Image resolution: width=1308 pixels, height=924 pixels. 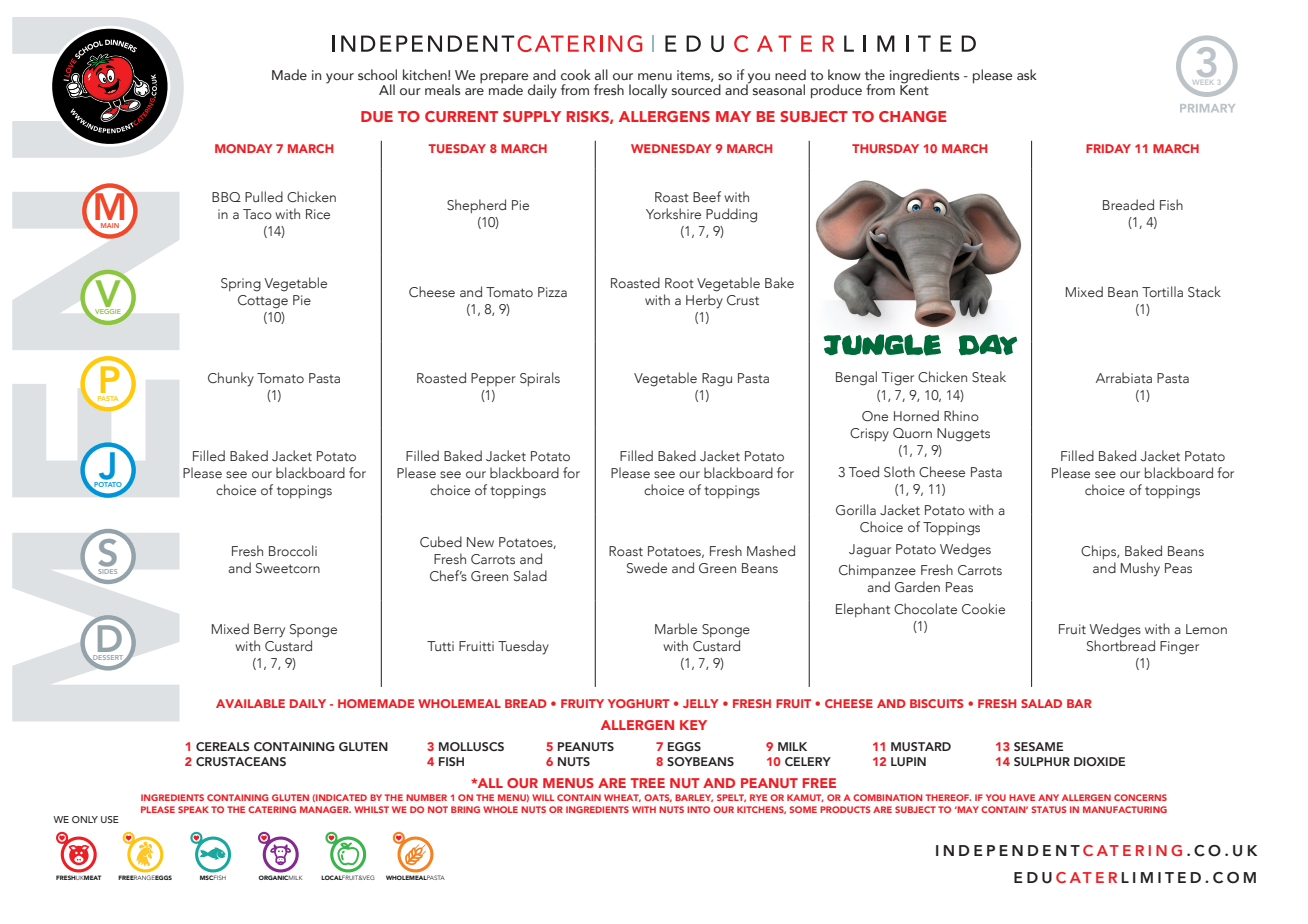 What do you see at coordinates (648, 91) in the document?
I see `locally` at bounding box center [648, 91].
